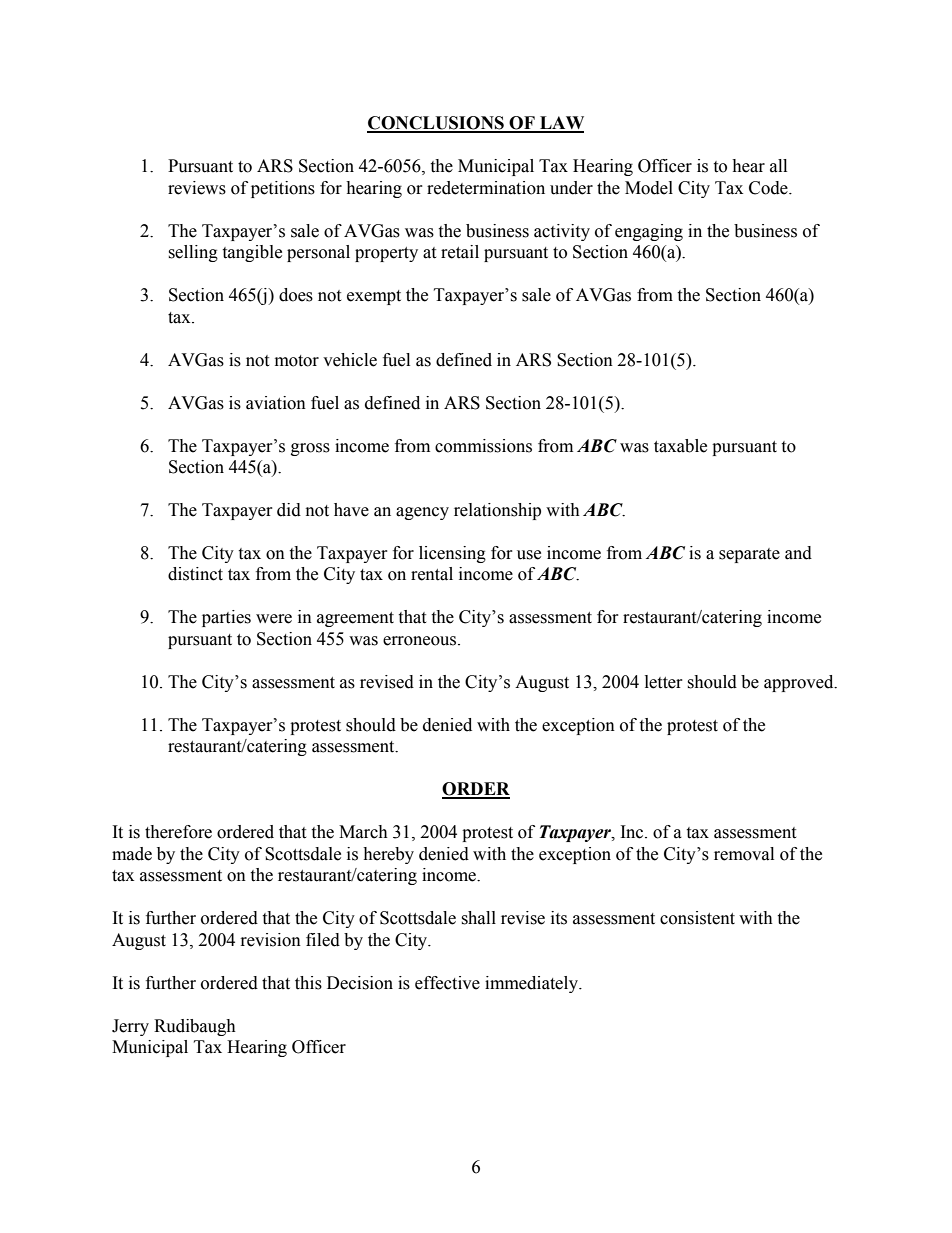  What do you see at coordinates (130, 1027) in the screenshot?
I see `Jerry` at bounding box center [130, 1027].
